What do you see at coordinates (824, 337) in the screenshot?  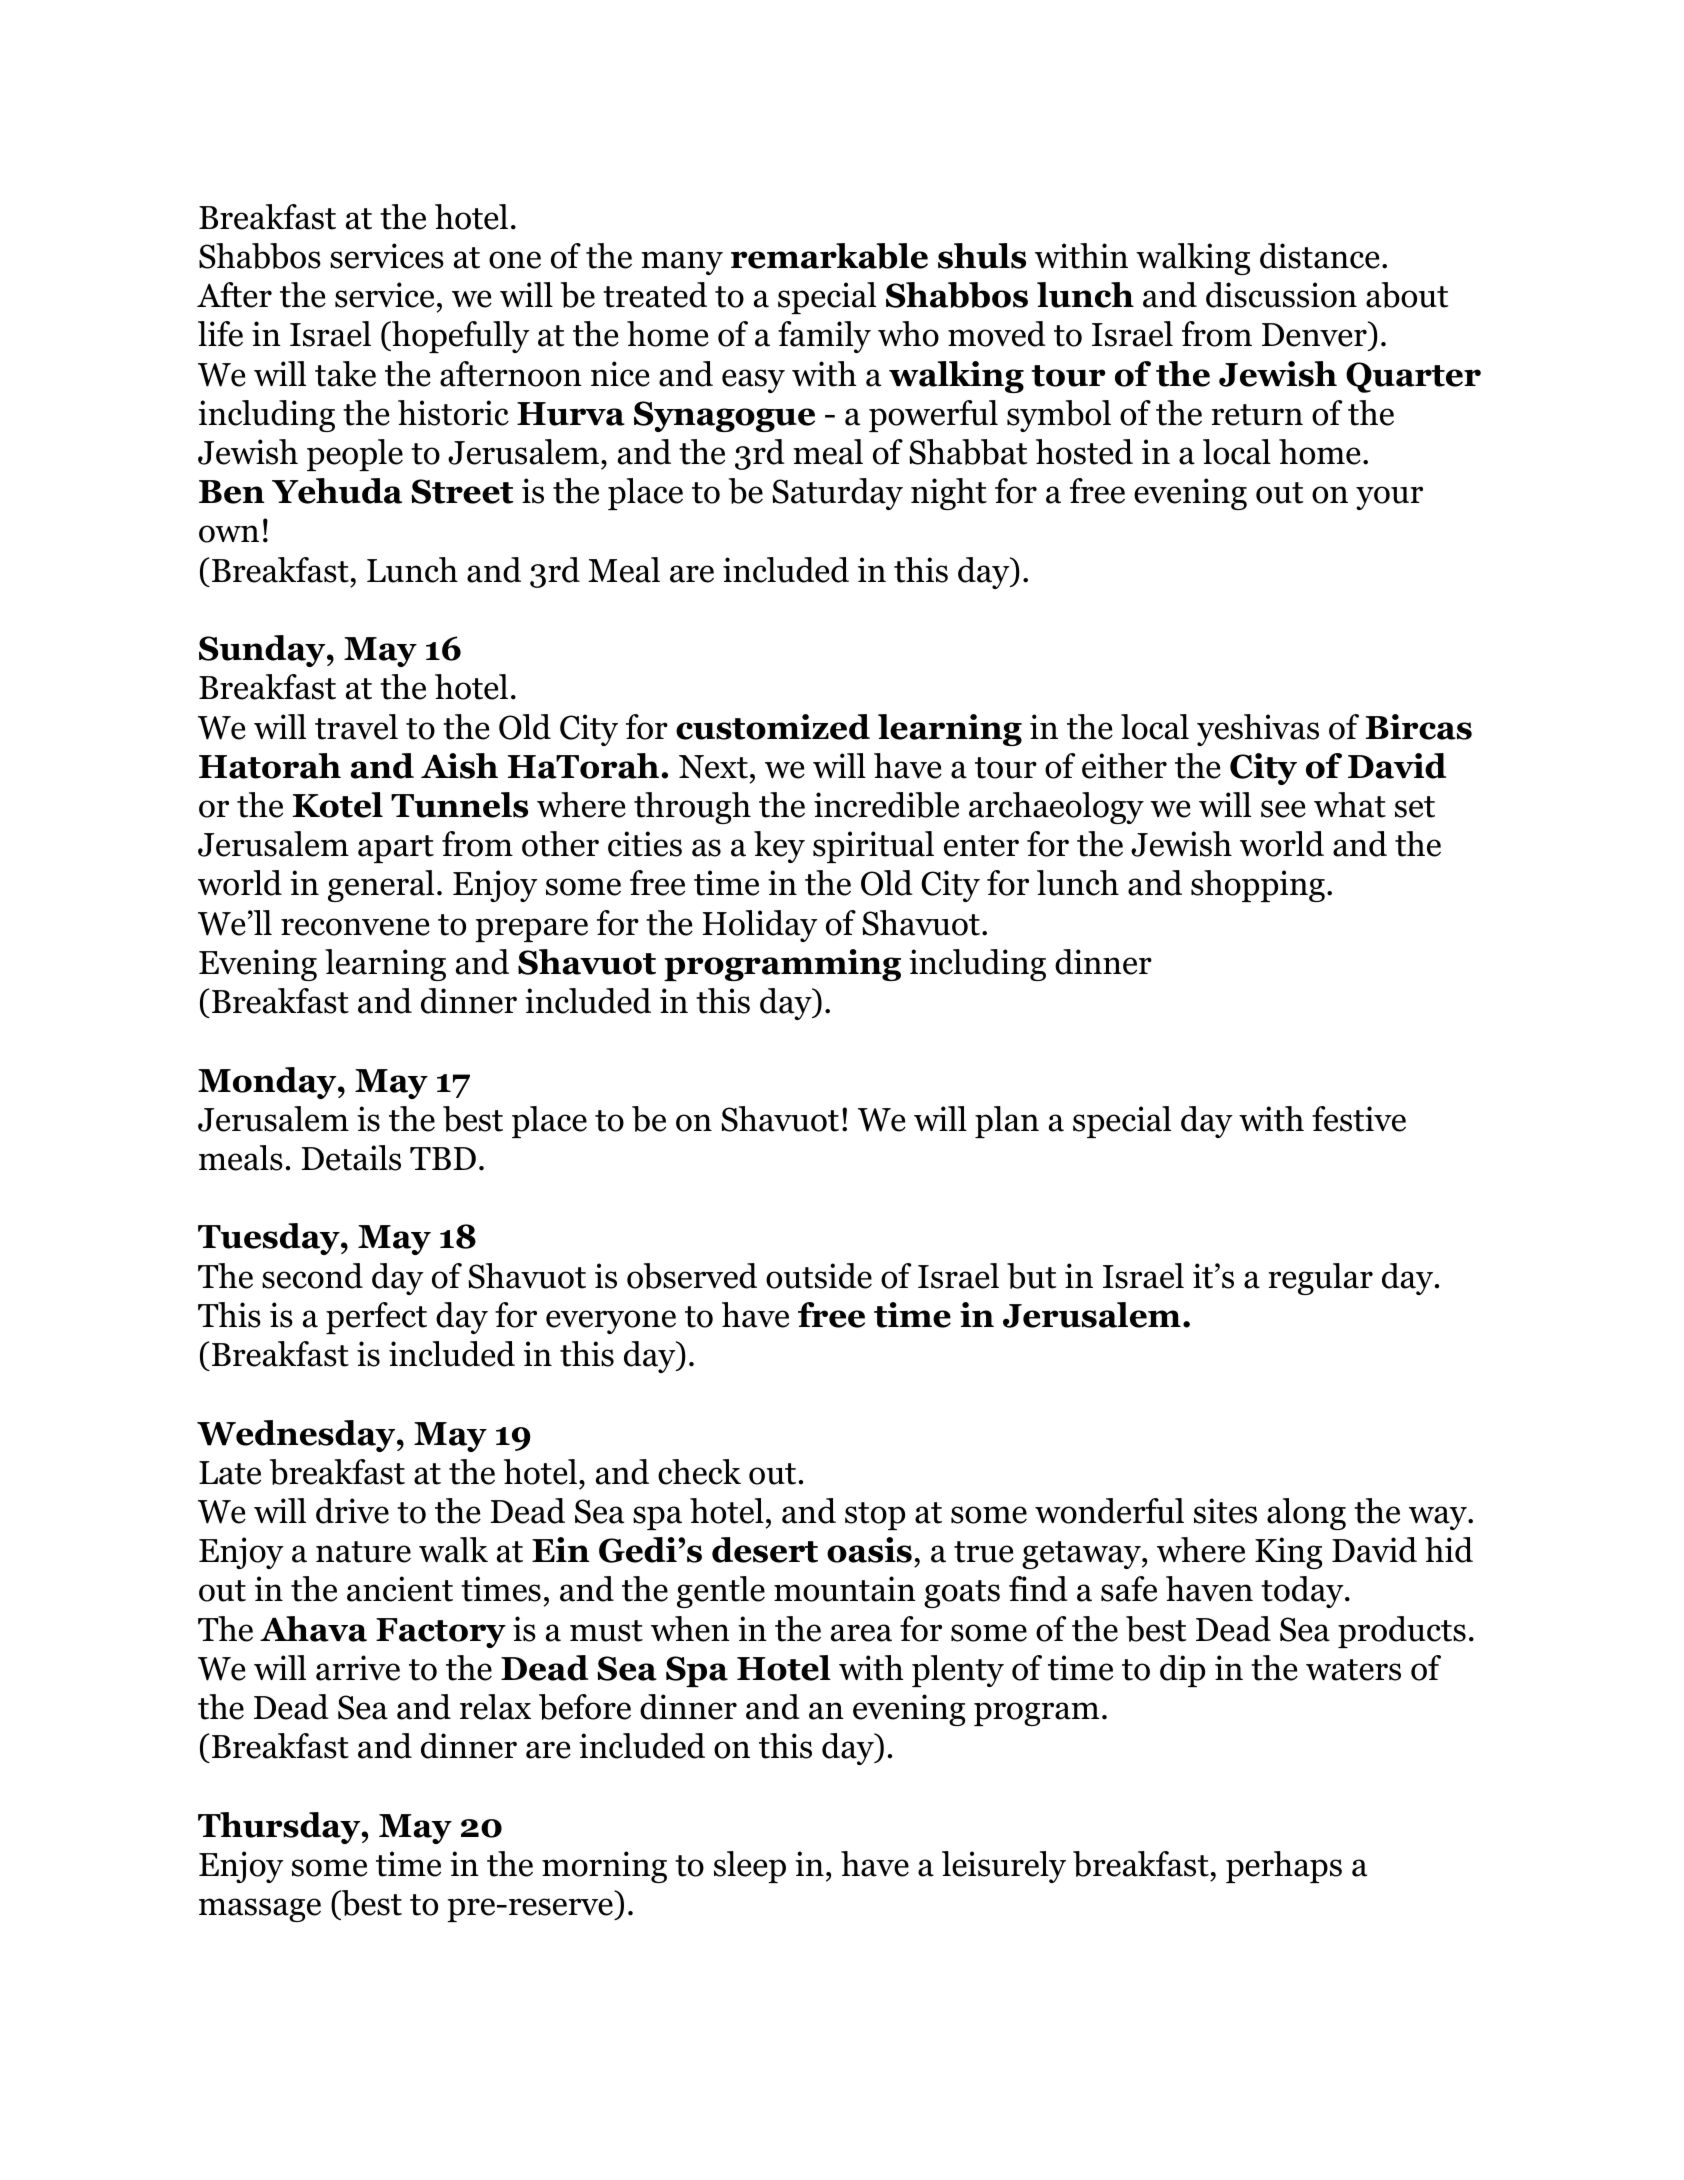 I see `family` at bounding box center [824, 337].
